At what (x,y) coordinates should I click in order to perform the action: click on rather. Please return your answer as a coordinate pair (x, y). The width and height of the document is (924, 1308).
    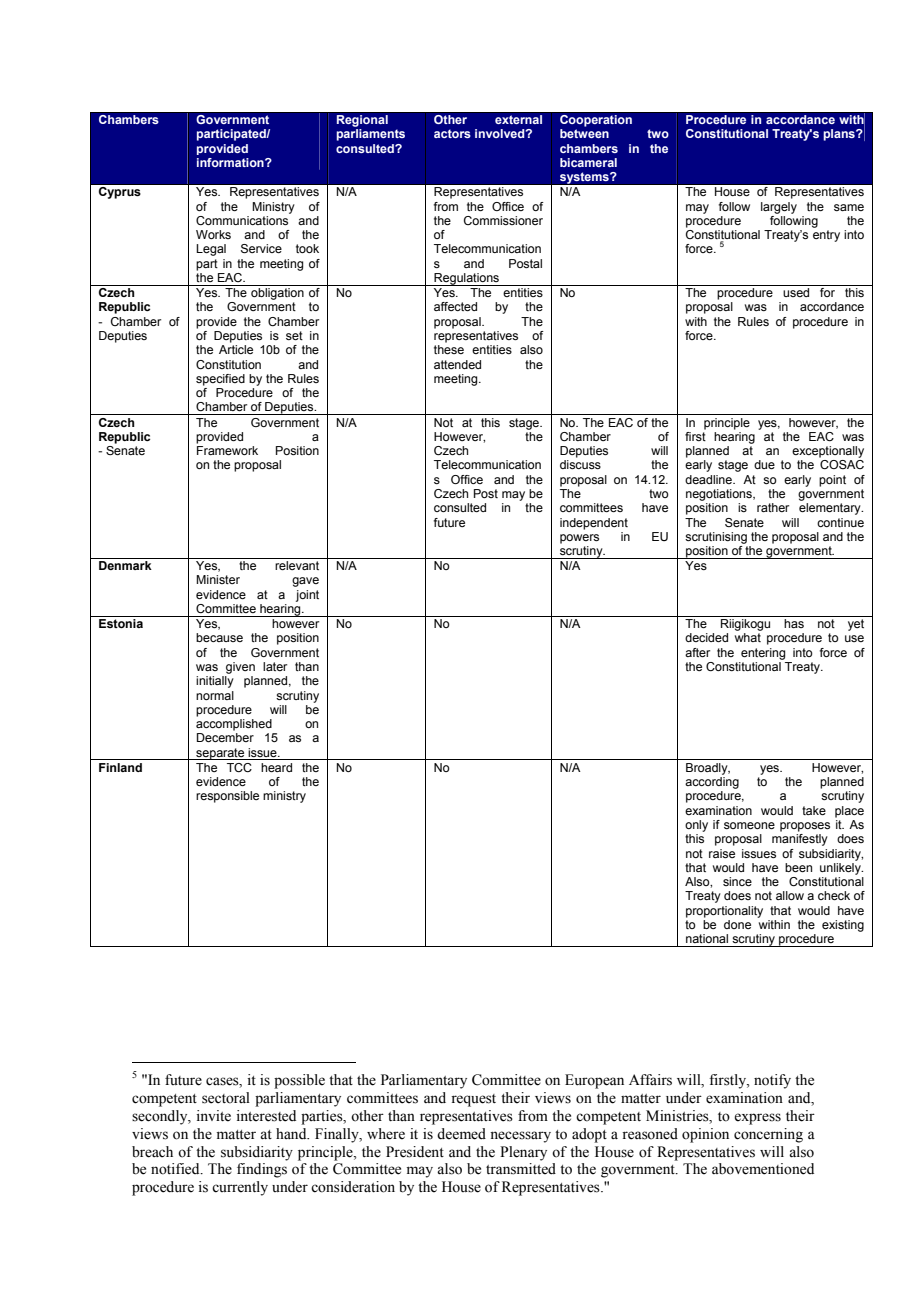
    Looking at the image, I should click on (773, 507).
